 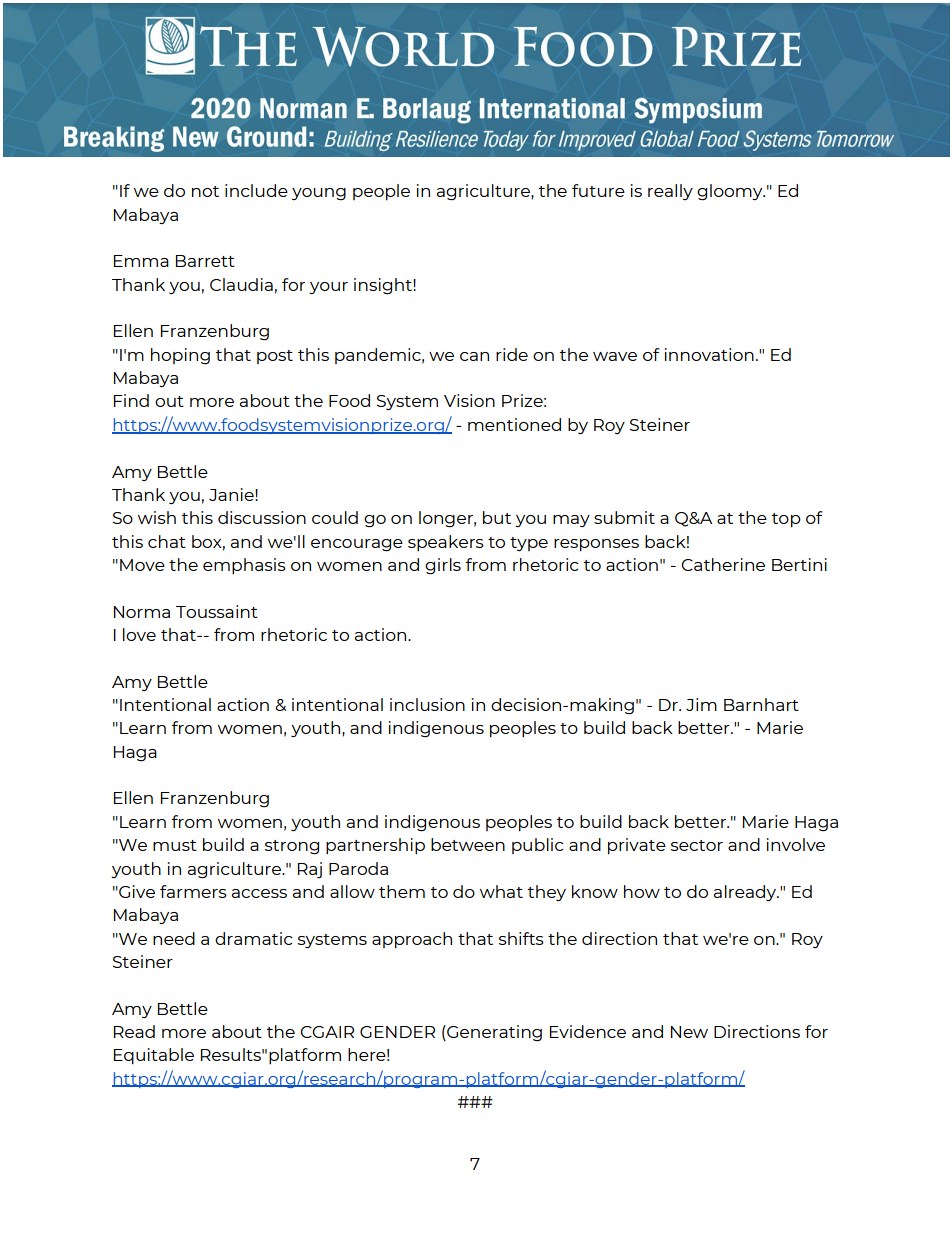 I want to click on gloomy, so click(x=731, y=192).
